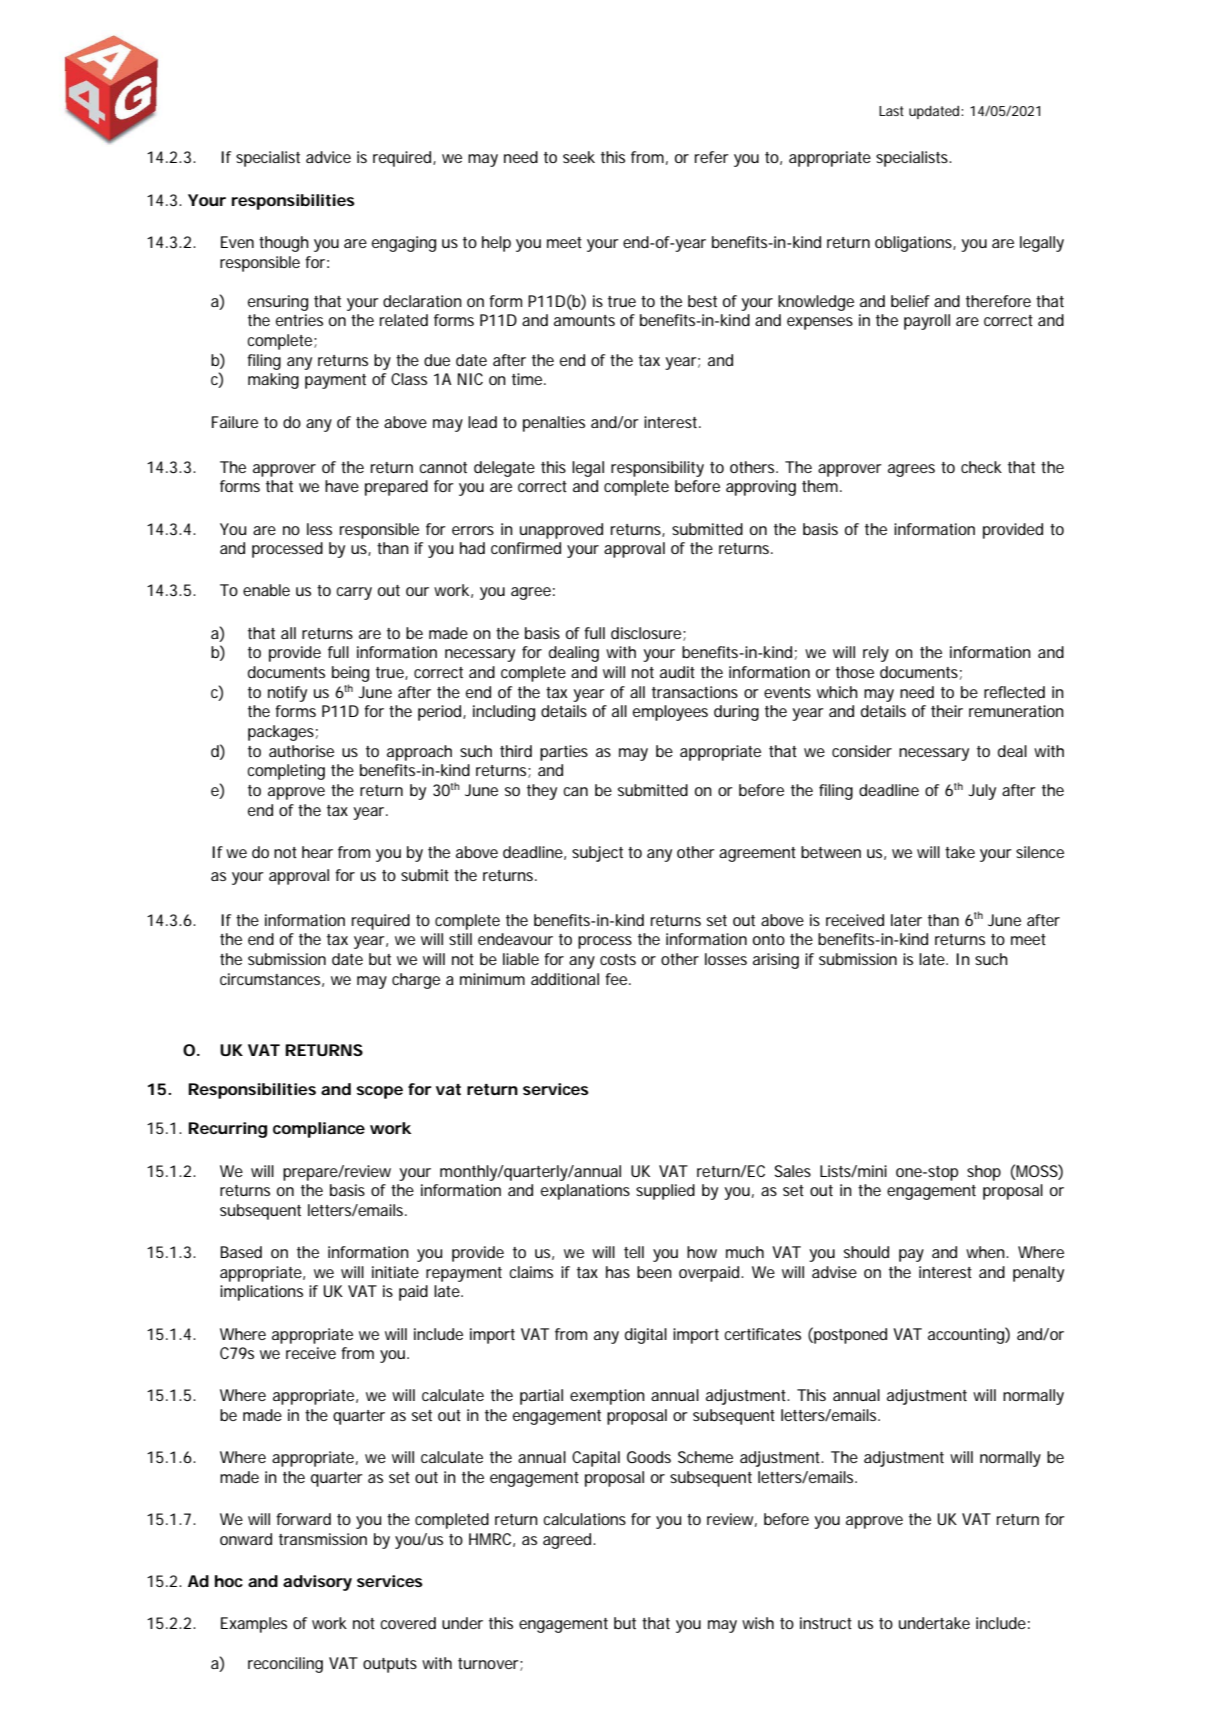 This page has height=1713, width=1211. I want to click on subject, so click(597, 854).
